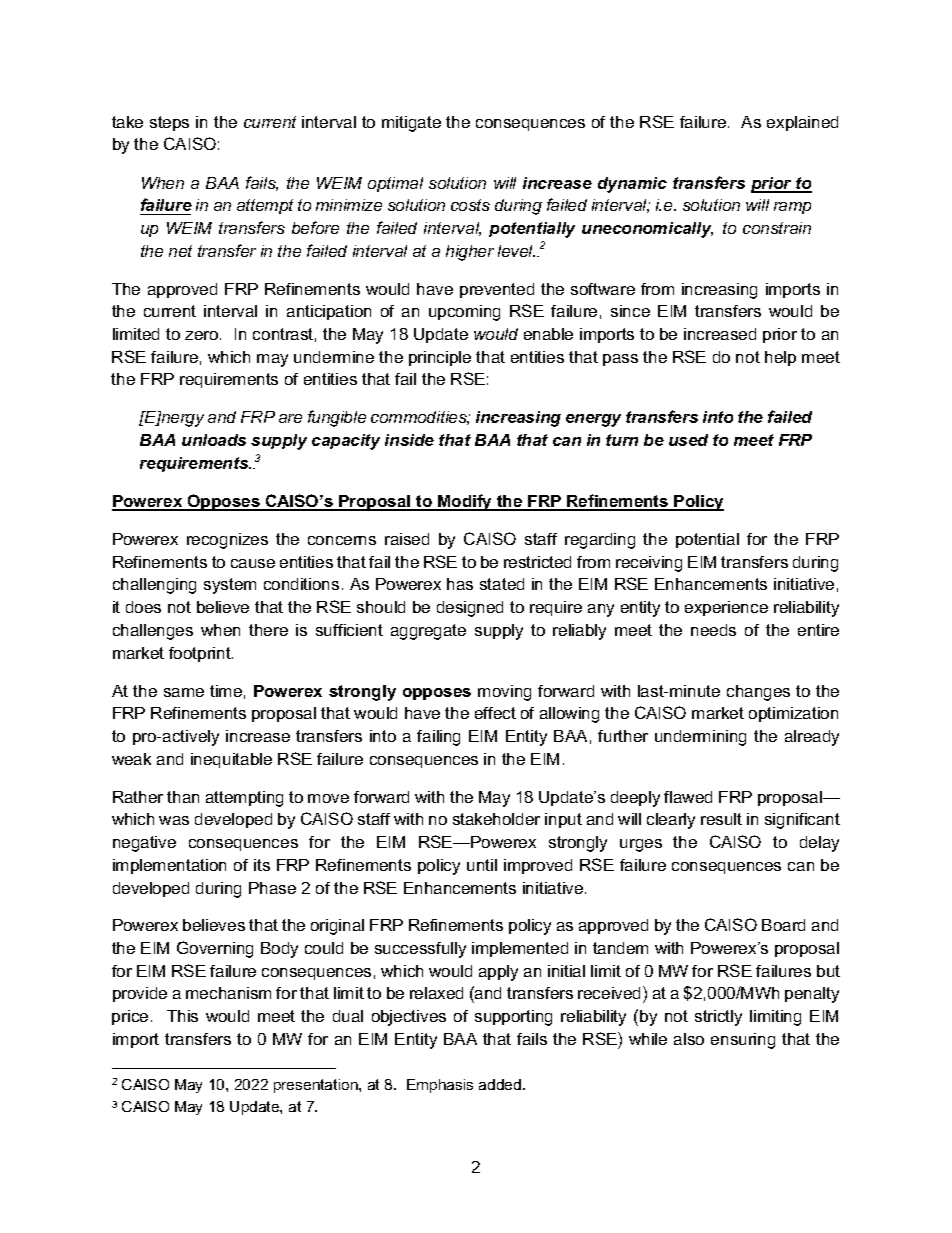 The height and width of the screenshot is (1233, 952). I want to click on experience, so click(726, 608).
